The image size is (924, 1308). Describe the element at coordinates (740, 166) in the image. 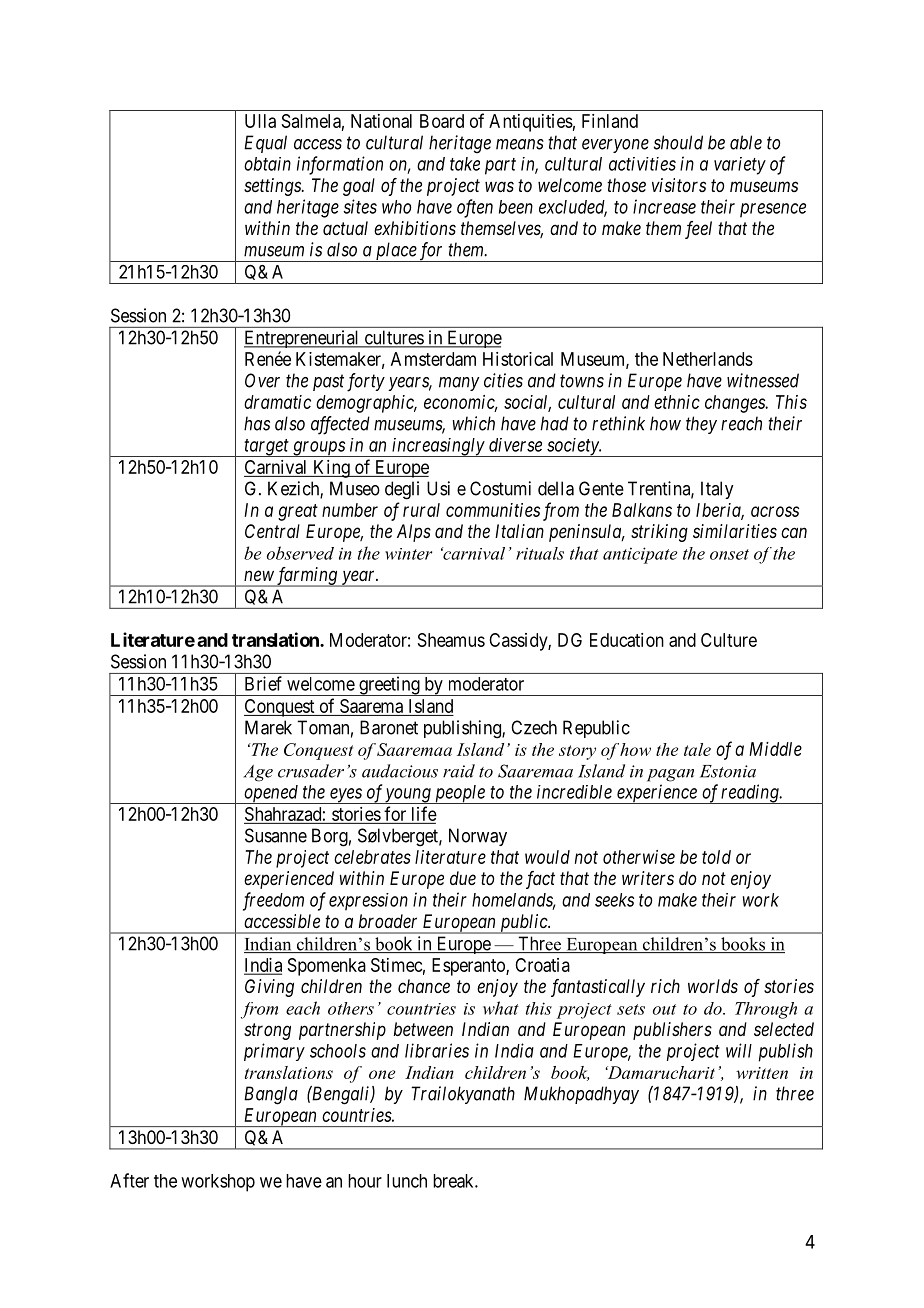

I see `variety` at that location.
